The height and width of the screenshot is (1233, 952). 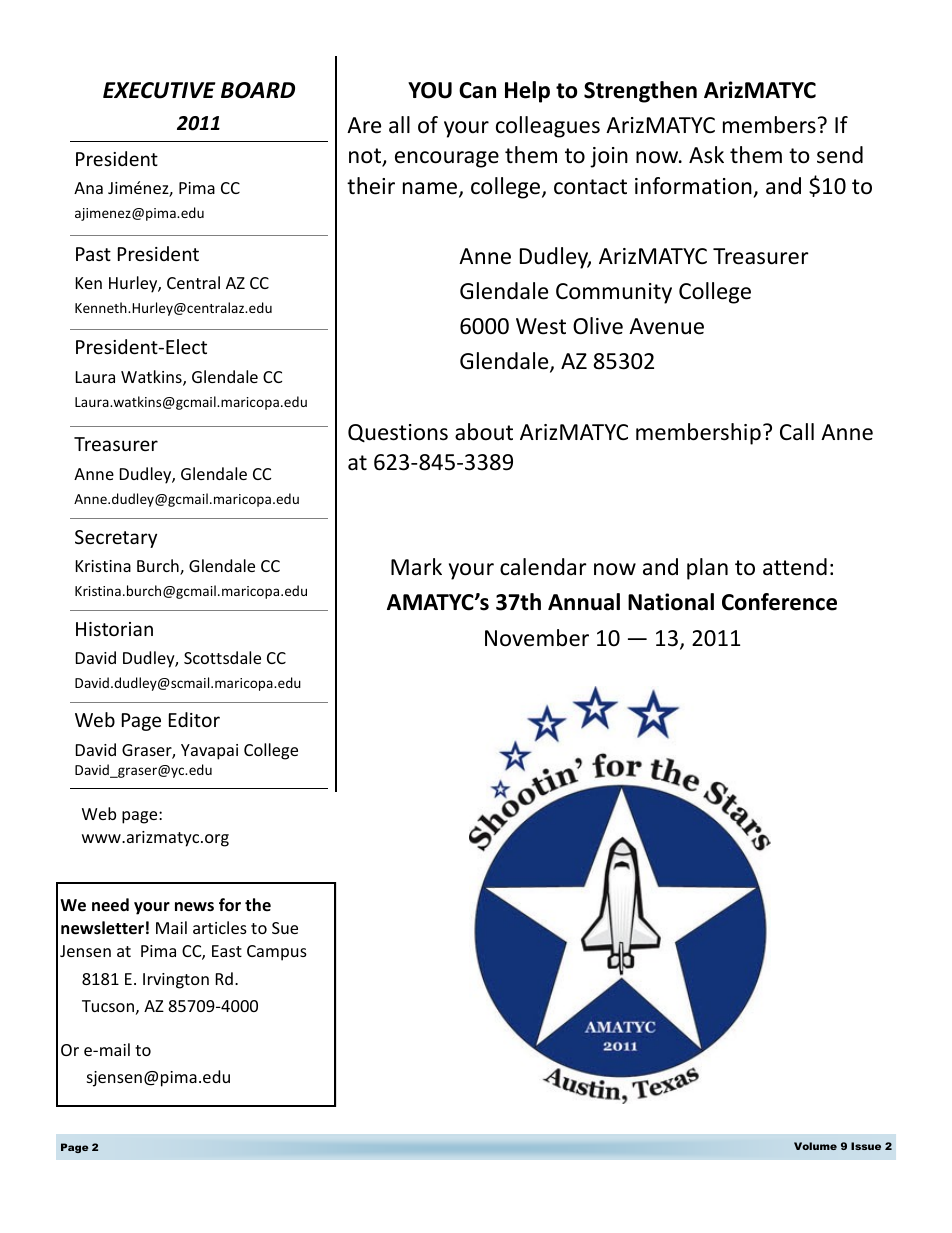 What do you see at coordinates (159, 90) in the screenshot?
I see `EXECUTIVE` at bounding box center [159, 90].
